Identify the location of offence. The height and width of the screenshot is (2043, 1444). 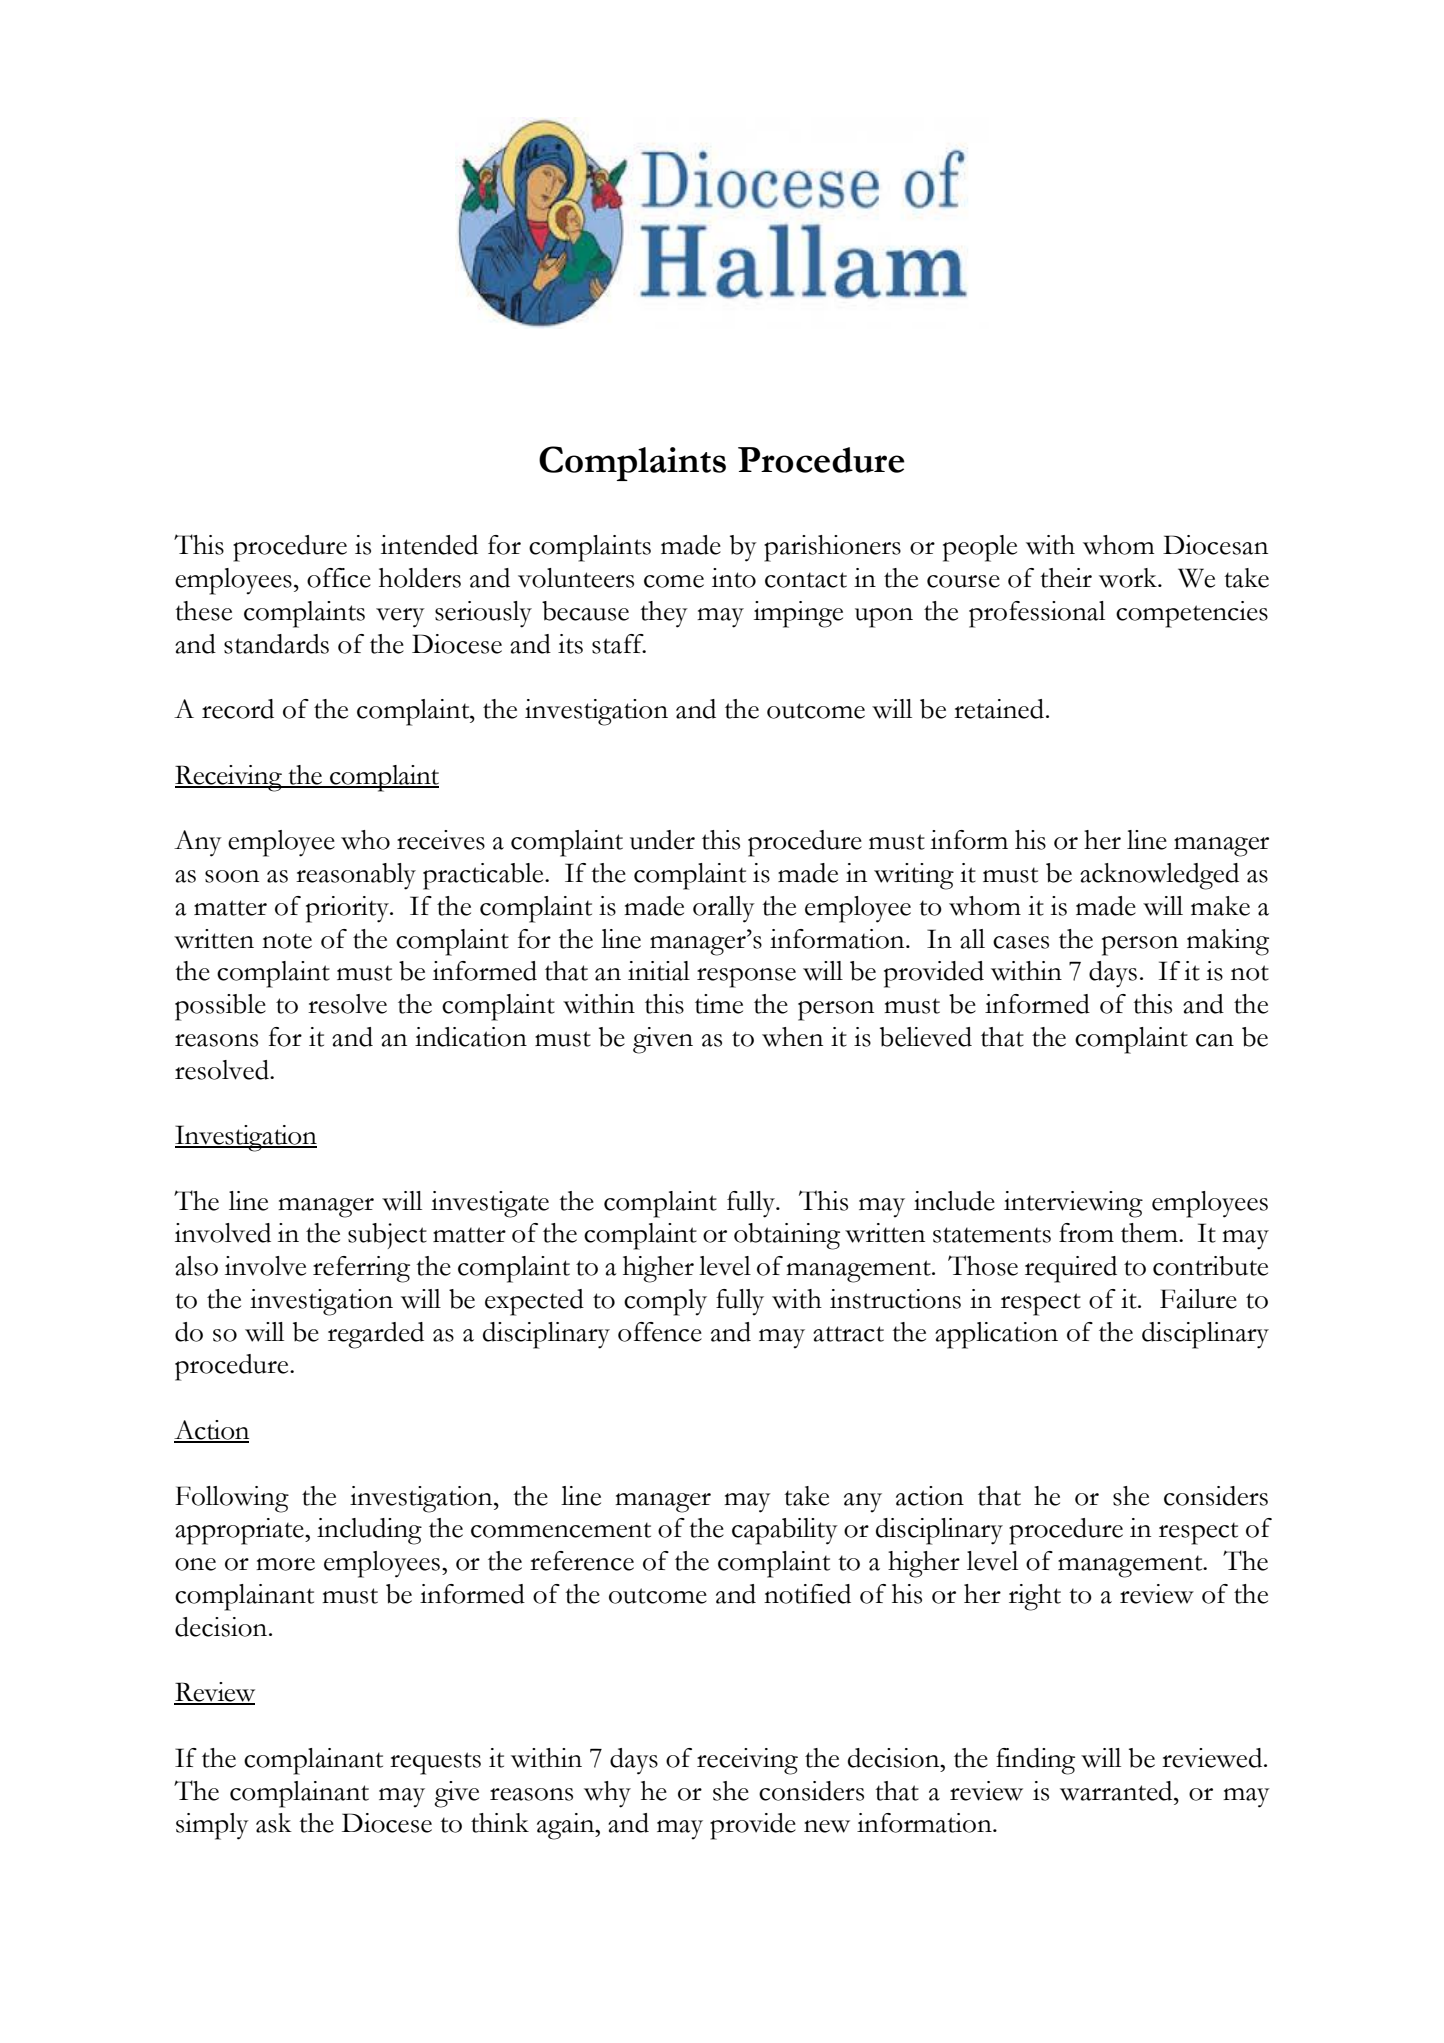
(660, 1332).
